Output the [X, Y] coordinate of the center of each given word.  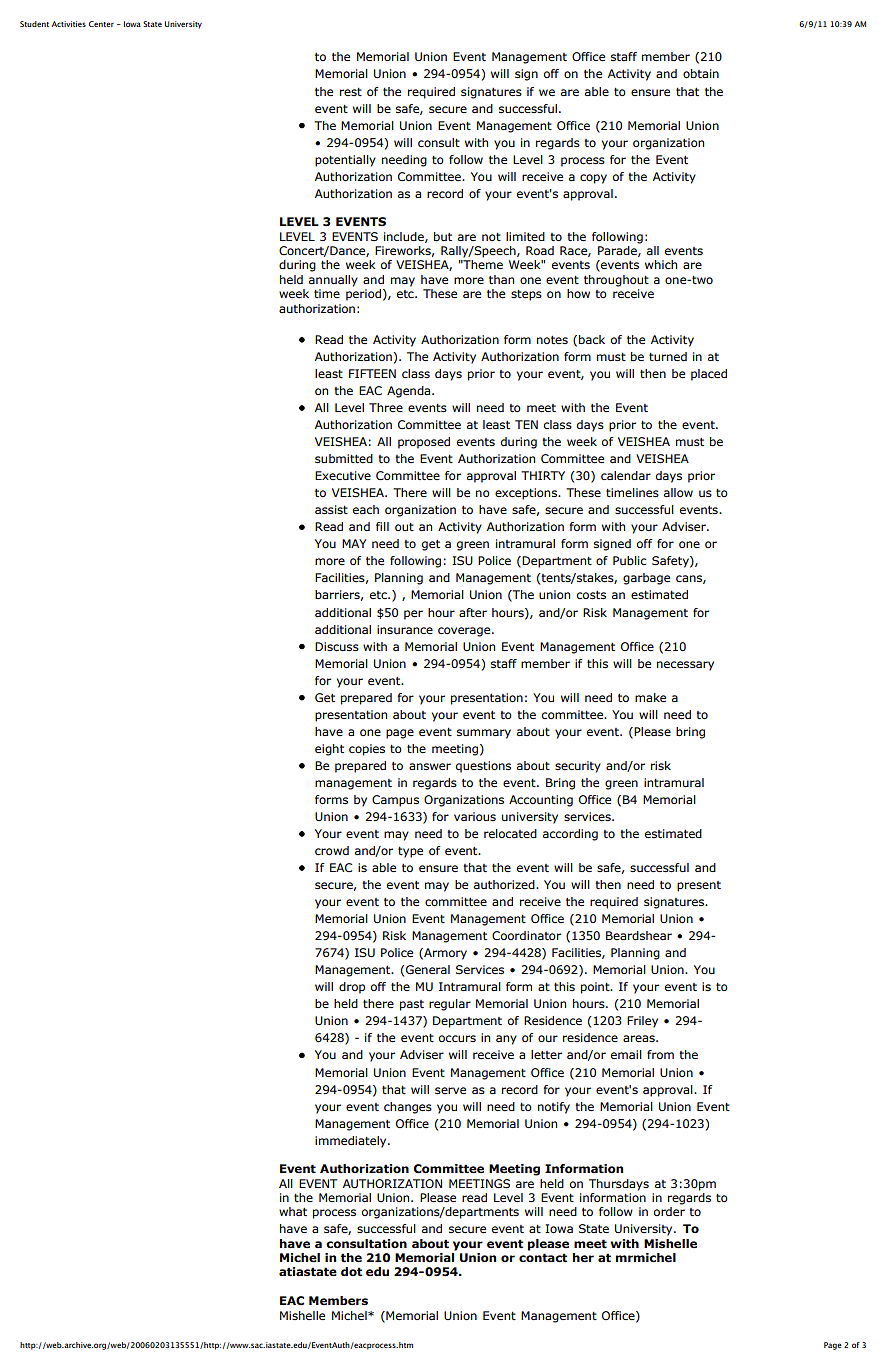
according [570, 835]
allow [678, 492]
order [669, 1211]
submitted [344, 459]
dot [351, 1272]
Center [101, 24]
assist [331, 510]
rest [351, 92]
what [293, 1211]
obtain [701, 73]
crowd [332, 850]
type [410, 852]
